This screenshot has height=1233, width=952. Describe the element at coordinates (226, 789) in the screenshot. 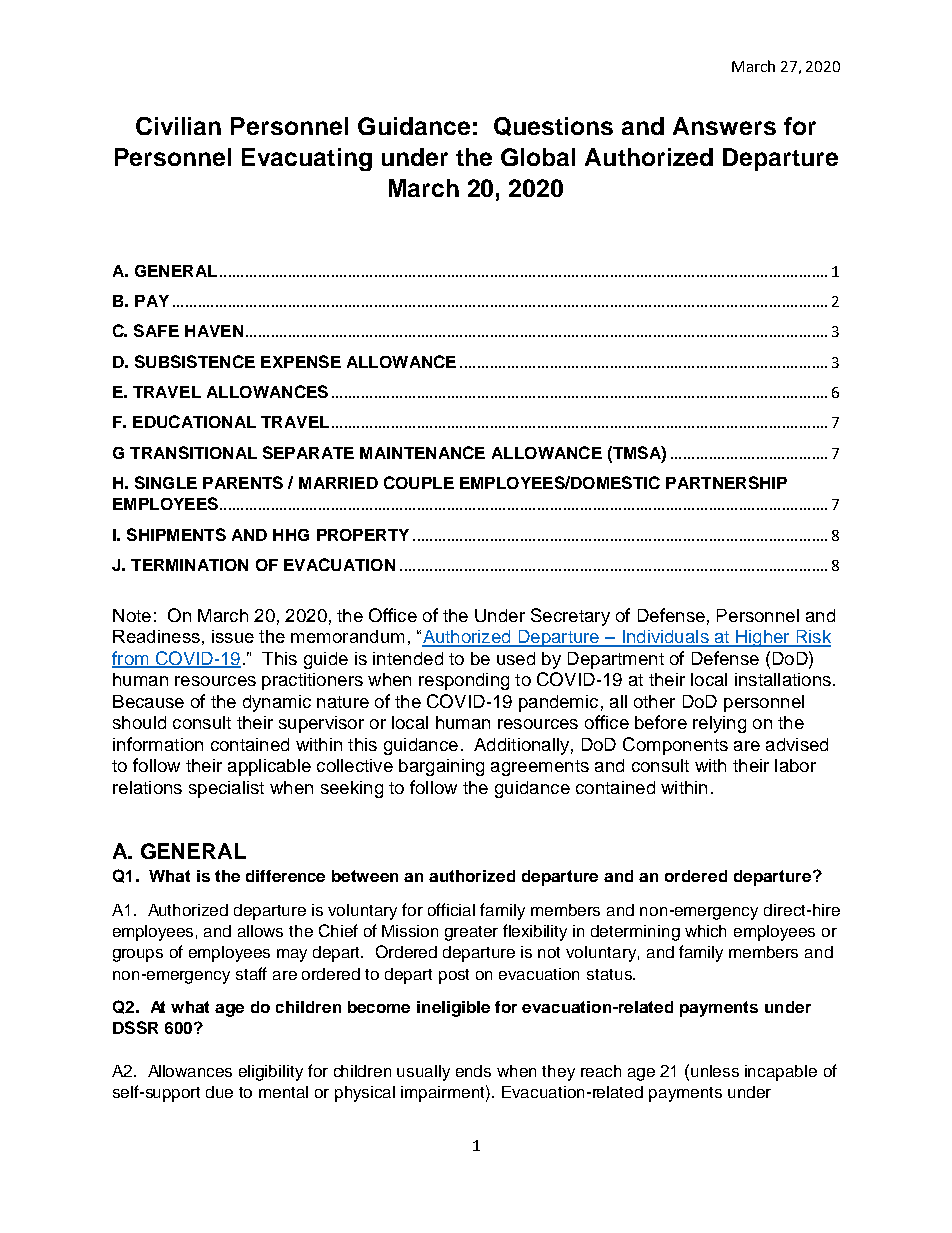

I see `specialist` at that location.
